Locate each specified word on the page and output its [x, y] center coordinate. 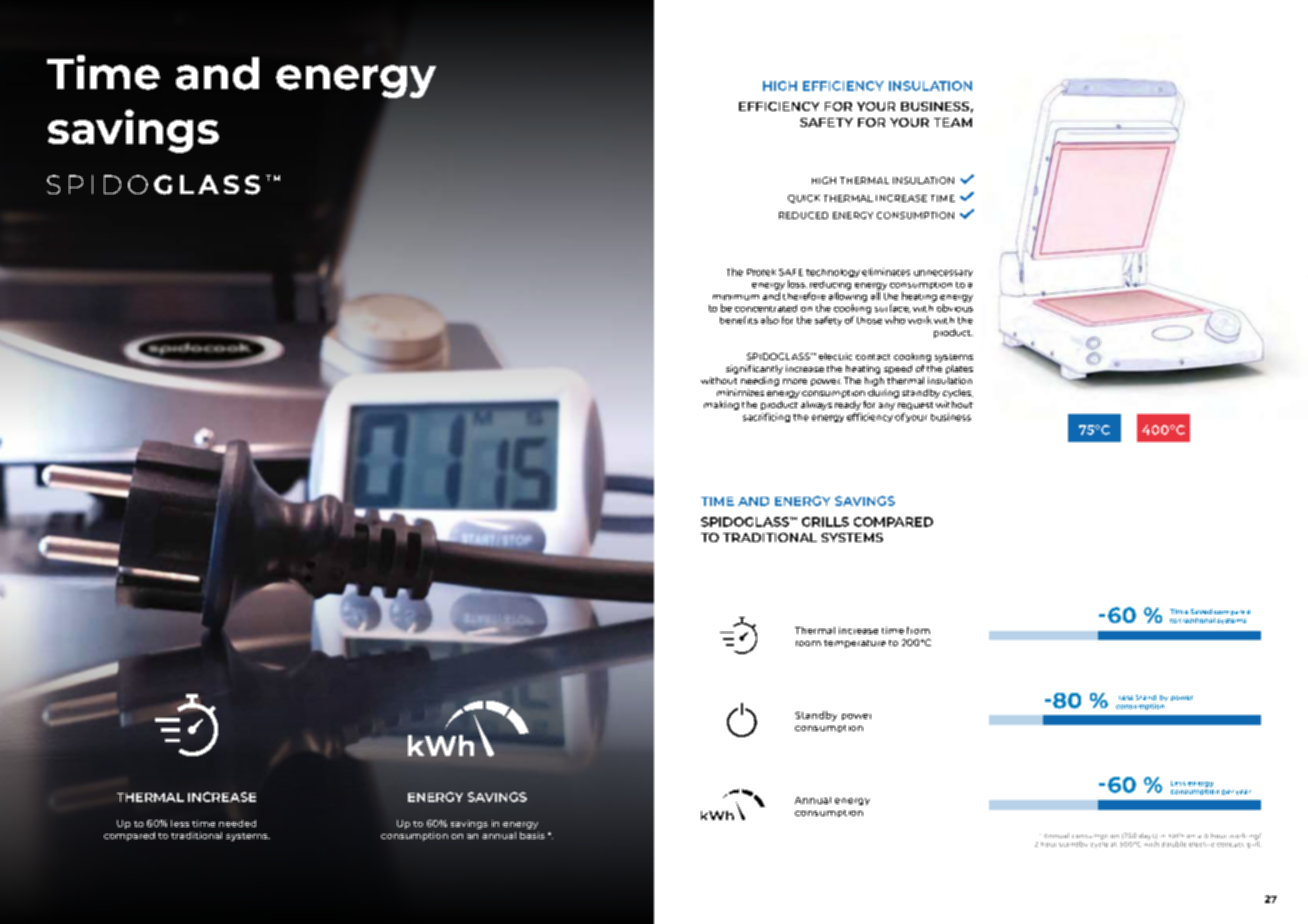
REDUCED [803, 215]
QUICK [804, 199]
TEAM [953, 122]
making [721, 405]
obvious [955, 308]
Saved [1201, 611]
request [915, 406]
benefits [739, 320]
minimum [736, 297]
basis [532, 835]
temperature [855, 644]
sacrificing [766, 417]
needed [237, 823]
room [808, 643]
